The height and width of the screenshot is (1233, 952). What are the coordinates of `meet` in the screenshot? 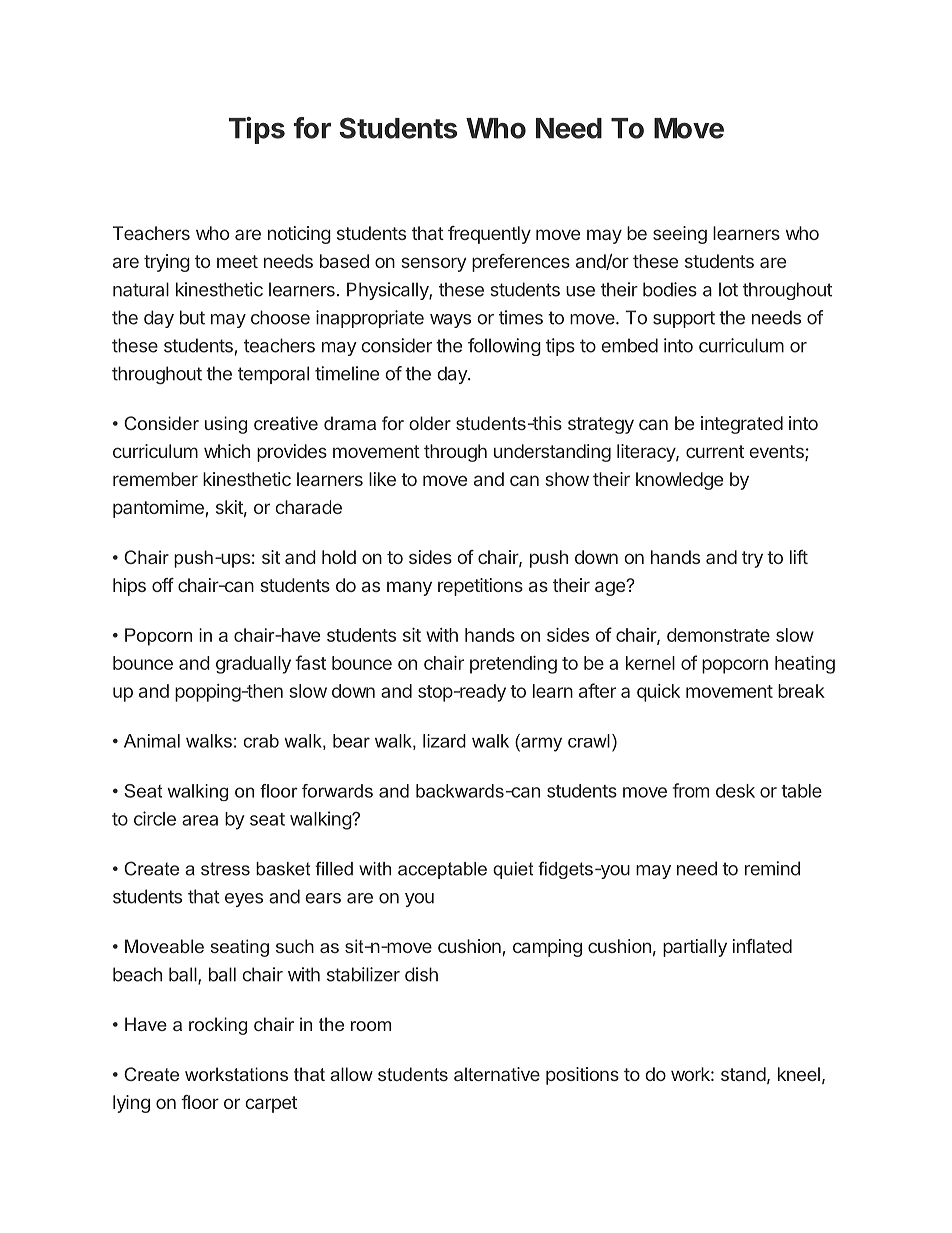 It's located at (237, 261).
